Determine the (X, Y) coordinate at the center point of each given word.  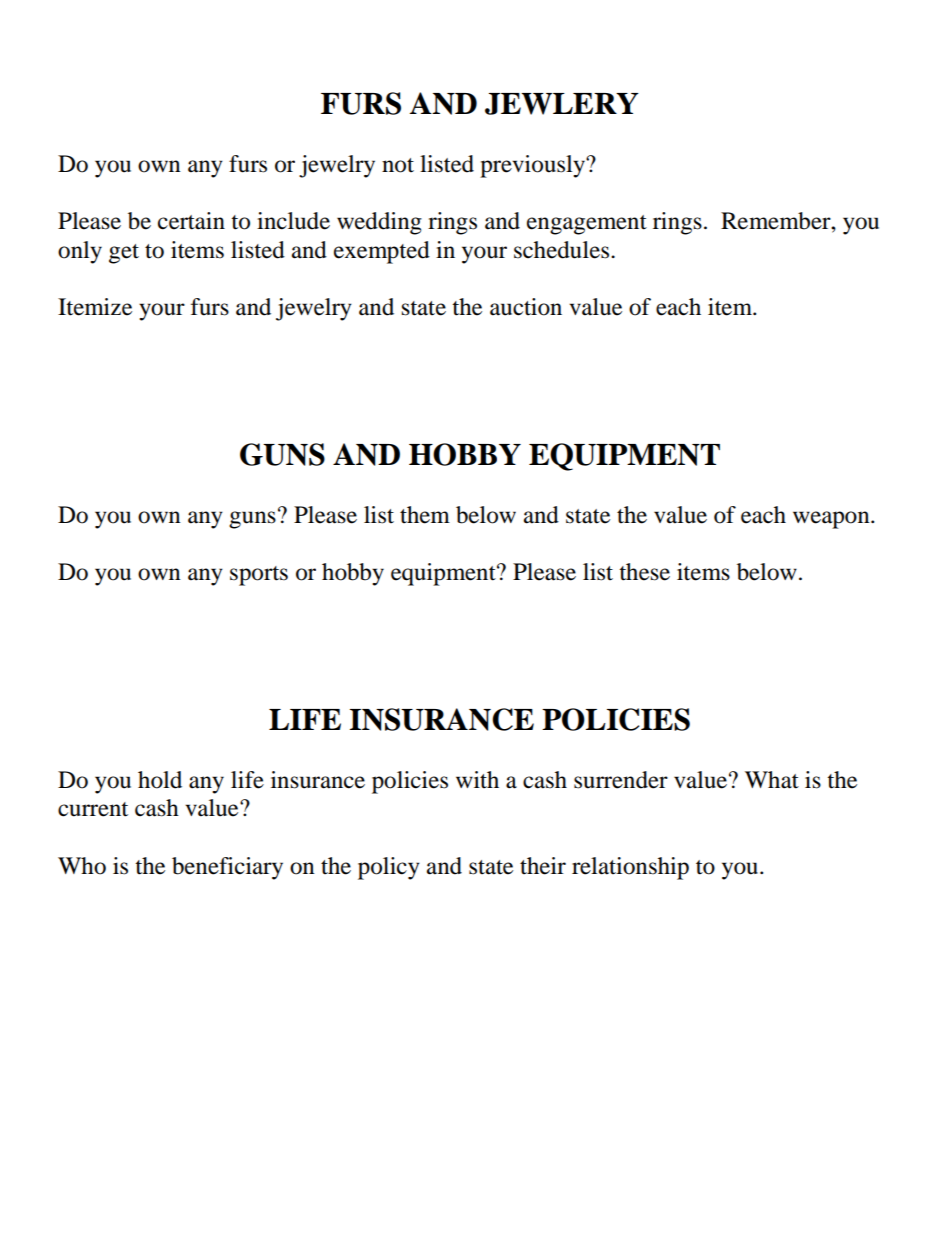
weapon (832, 520)
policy (389, 868)
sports (259, 576)
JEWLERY (562, 104)
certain (191, 221)
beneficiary (227, 868)
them (425, 515)
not (398, 165)
